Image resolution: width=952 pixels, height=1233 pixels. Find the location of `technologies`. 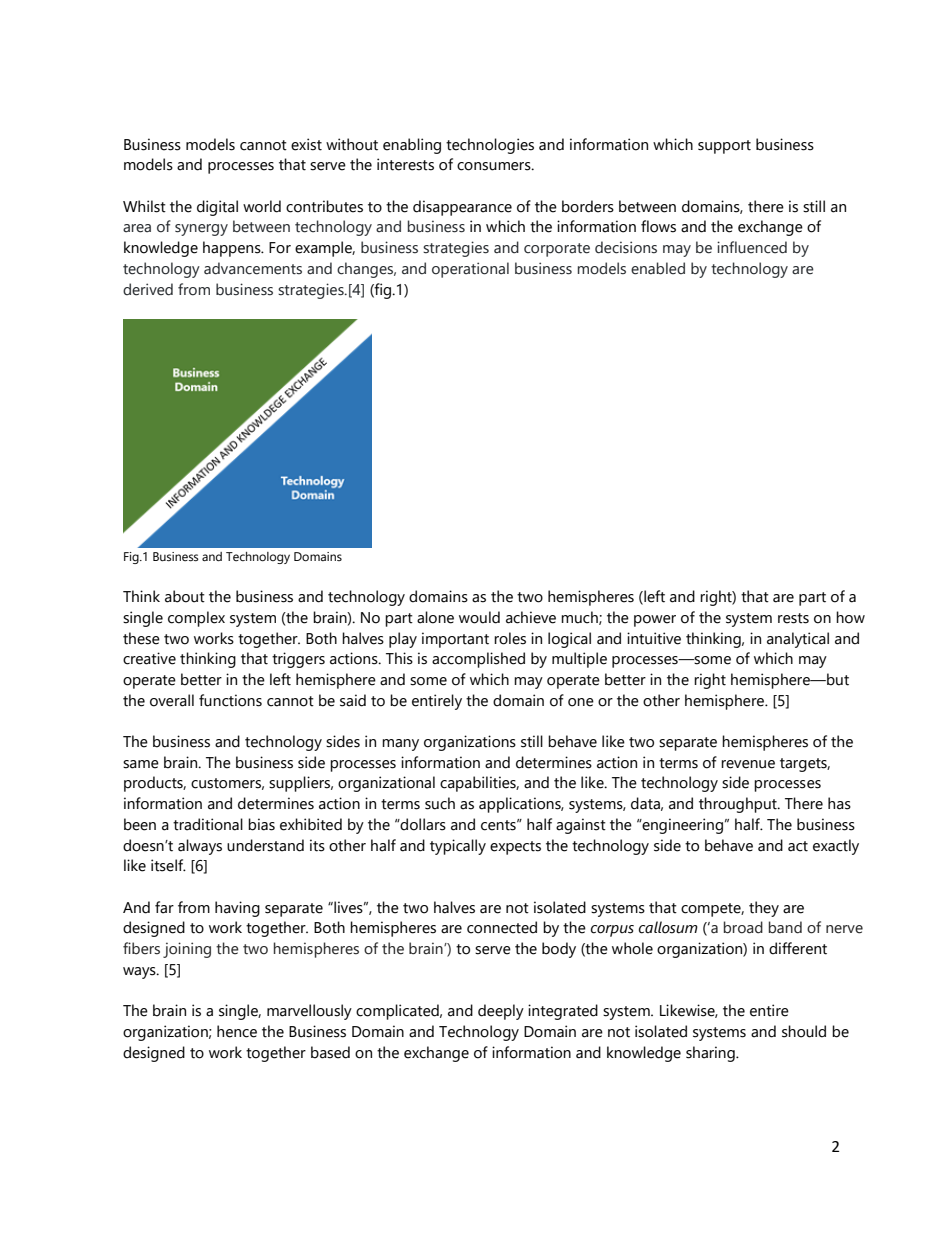

technologies is located at coordinates (490, 146).
